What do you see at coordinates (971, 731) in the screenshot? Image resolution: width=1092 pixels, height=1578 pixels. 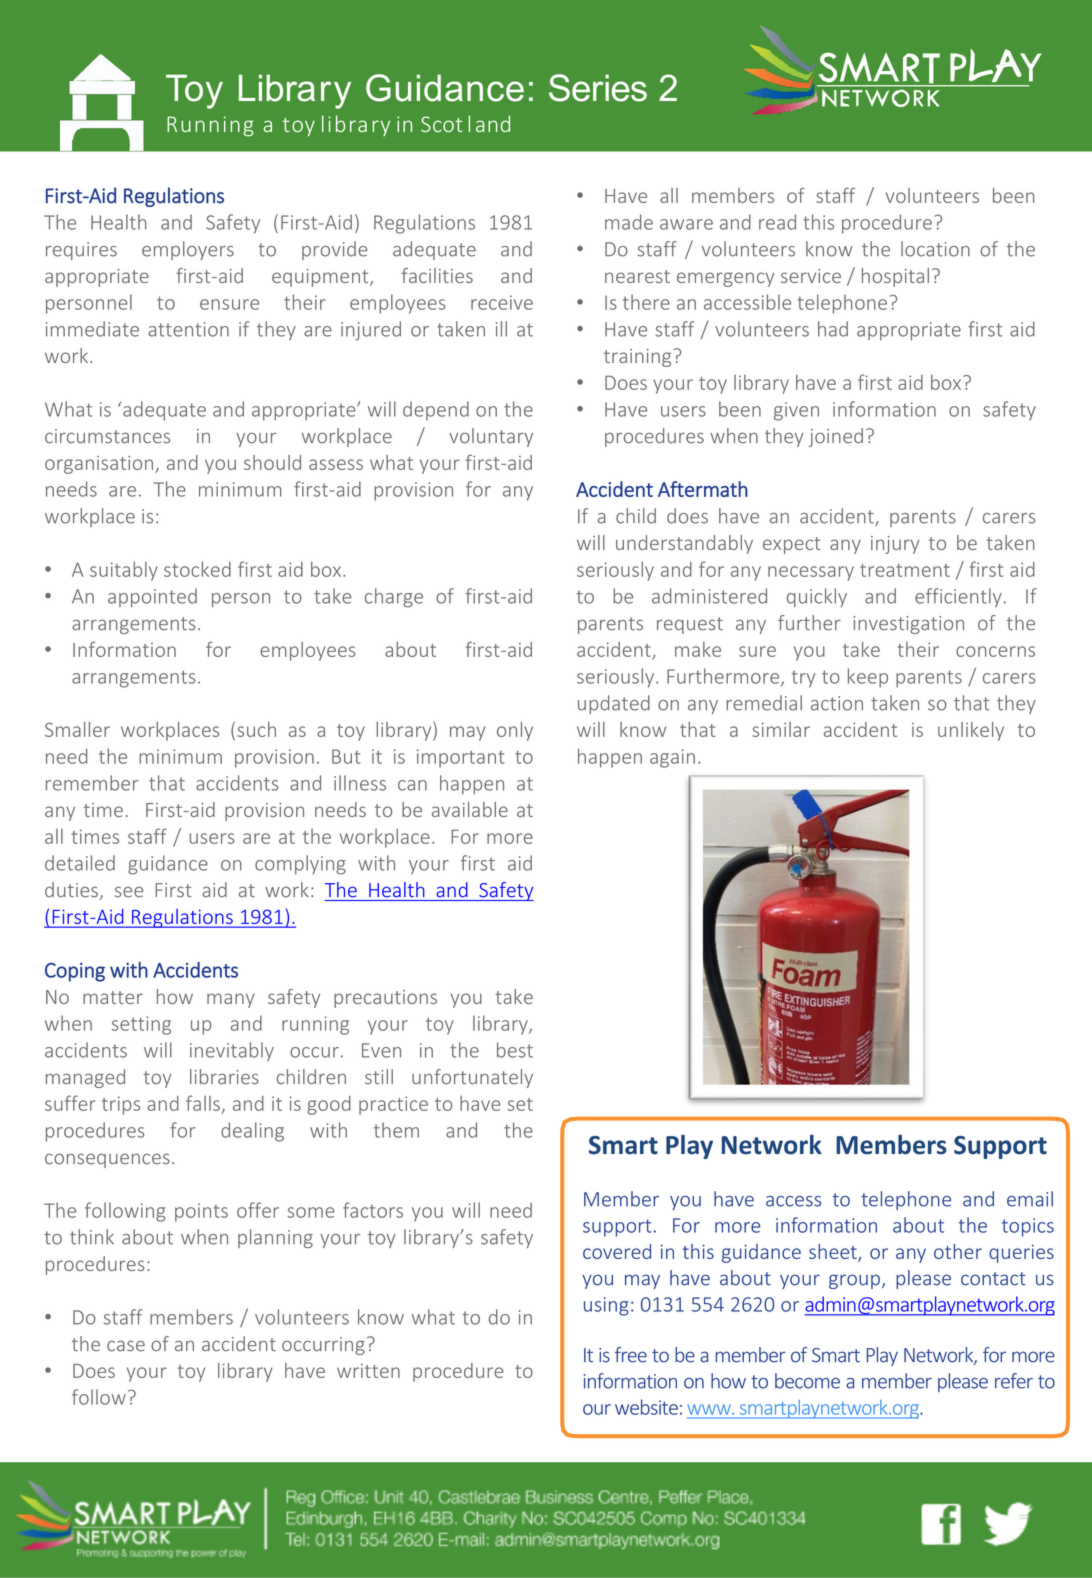 I see `unlikely` at bounding box center [971, 731].
